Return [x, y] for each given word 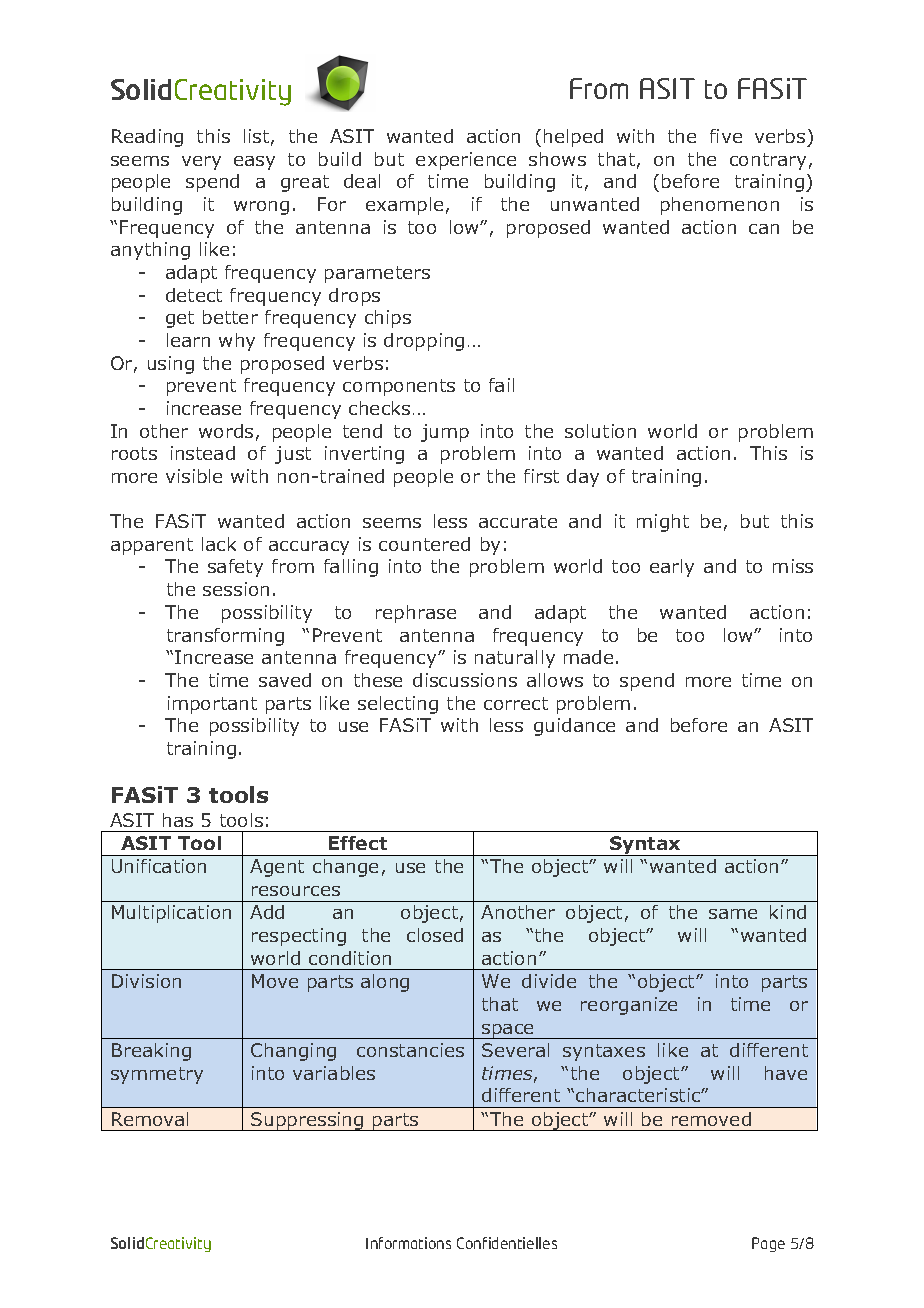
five [726, 136]
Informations [408, 1243]
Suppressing [307, 1121]
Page [768, 1244]
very [201, 163]
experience [466, 161]
